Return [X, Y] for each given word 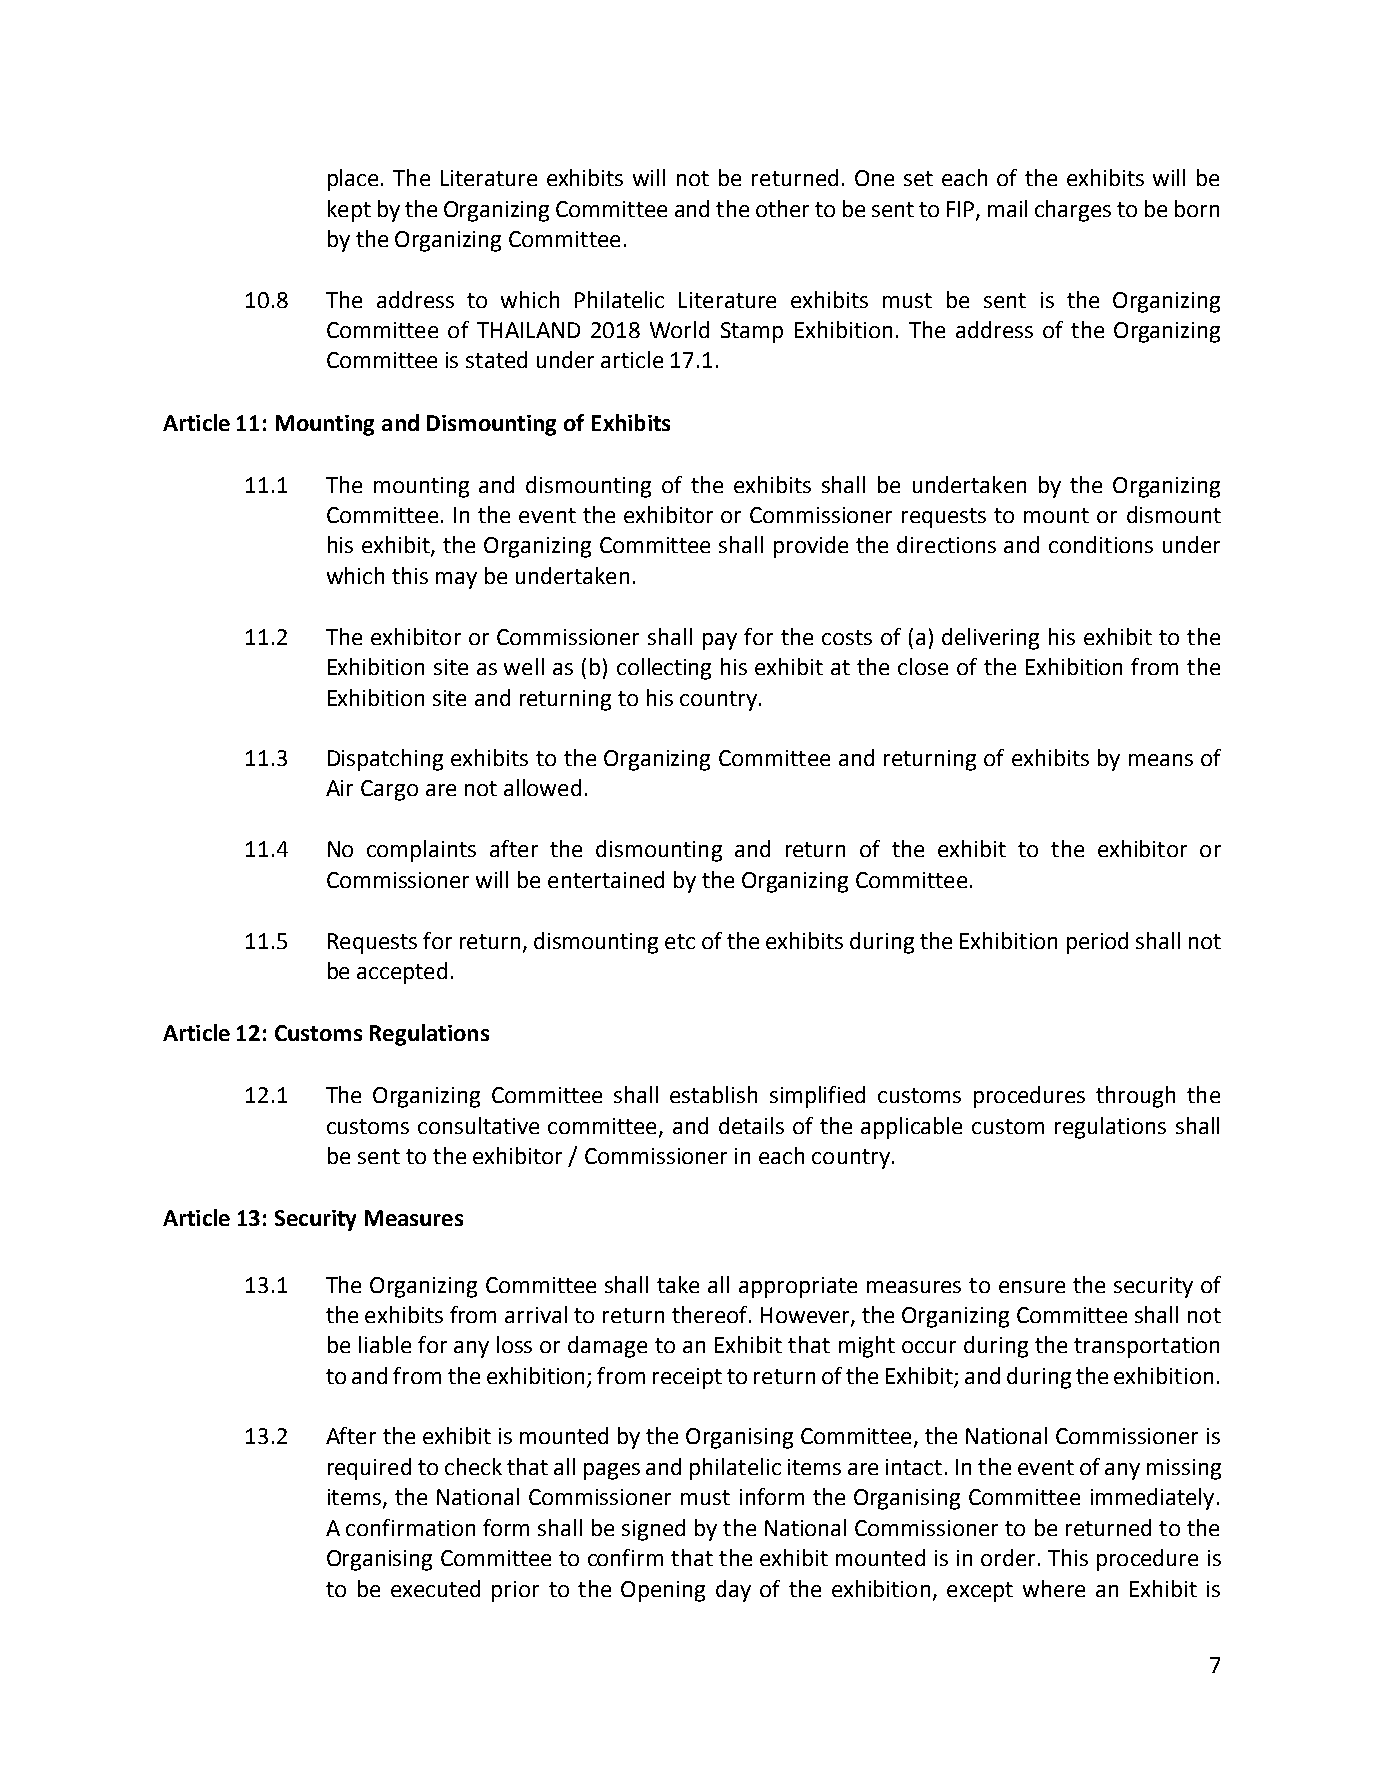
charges [1073, 211]
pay [720, 641]
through [1135, 1097]
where [1054, 1588]
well [524, 666]
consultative [478, 1125]
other [782, 208]
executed [435, 1588]
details [751, 1125]
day [733, 1591]
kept [349, 211]
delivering [990, 639]
